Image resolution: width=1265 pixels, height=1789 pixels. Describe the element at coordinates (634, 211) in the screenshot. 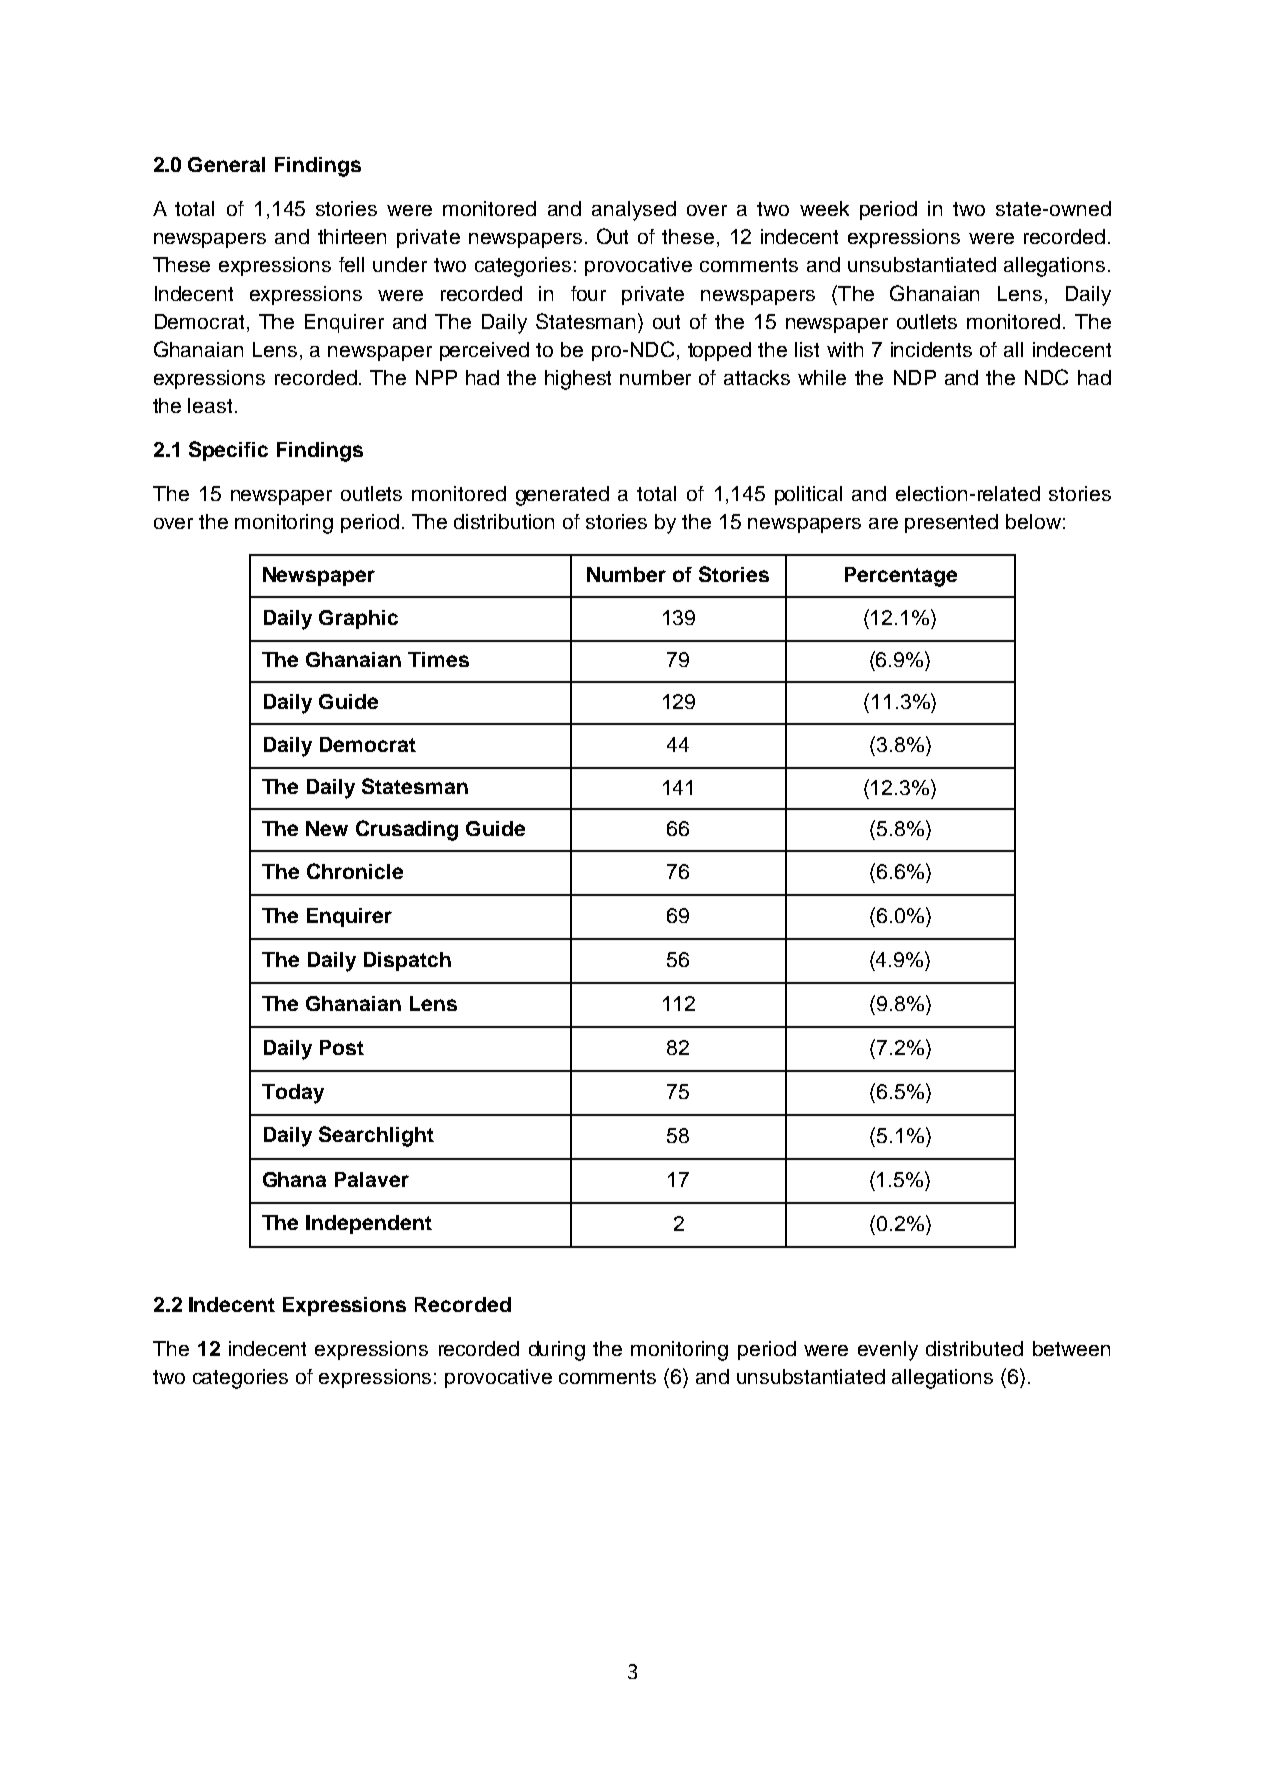

I see `analysed` at that location.
